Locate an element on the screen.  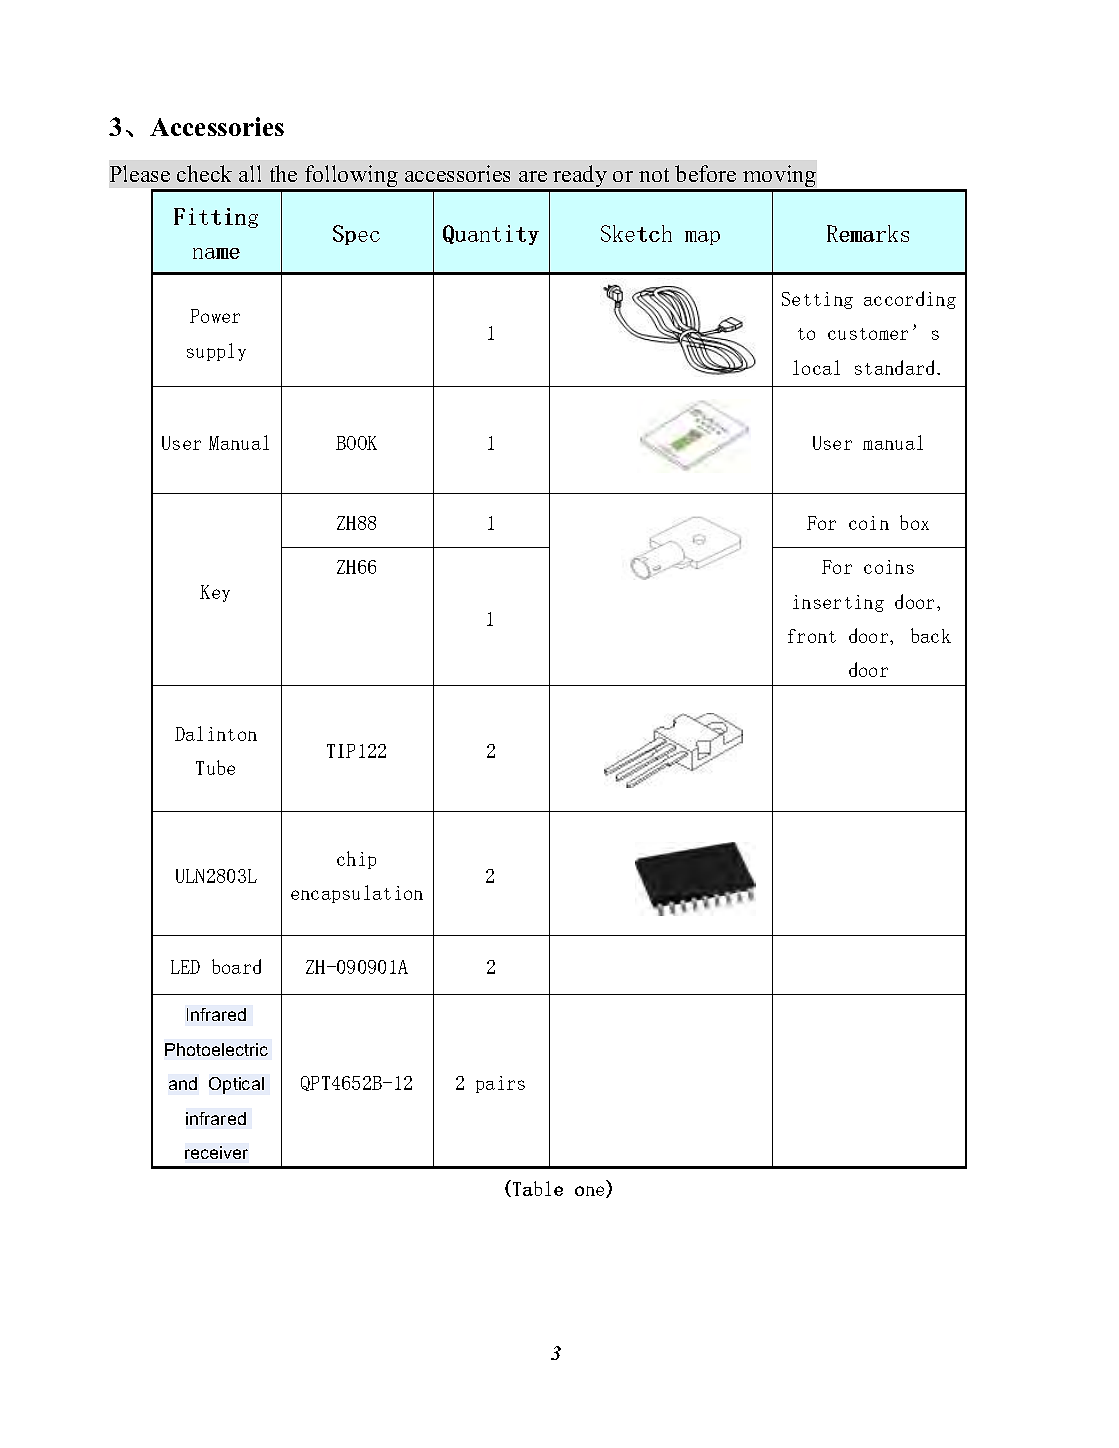
BOOK is located at coordinates (356, 443).
